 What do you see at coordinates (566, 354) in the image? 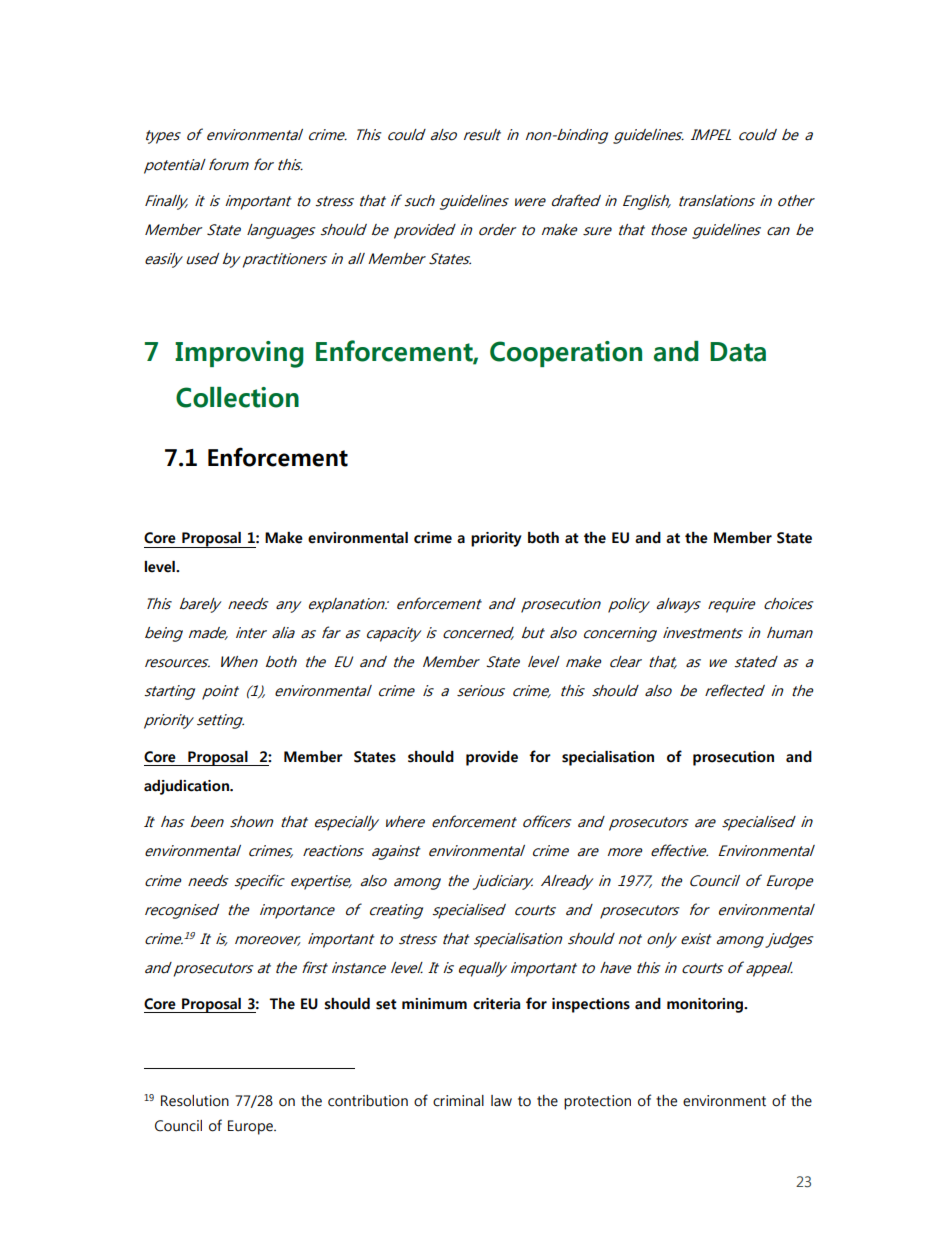
I see `Cooperation` at bounding box center [566, 354].
